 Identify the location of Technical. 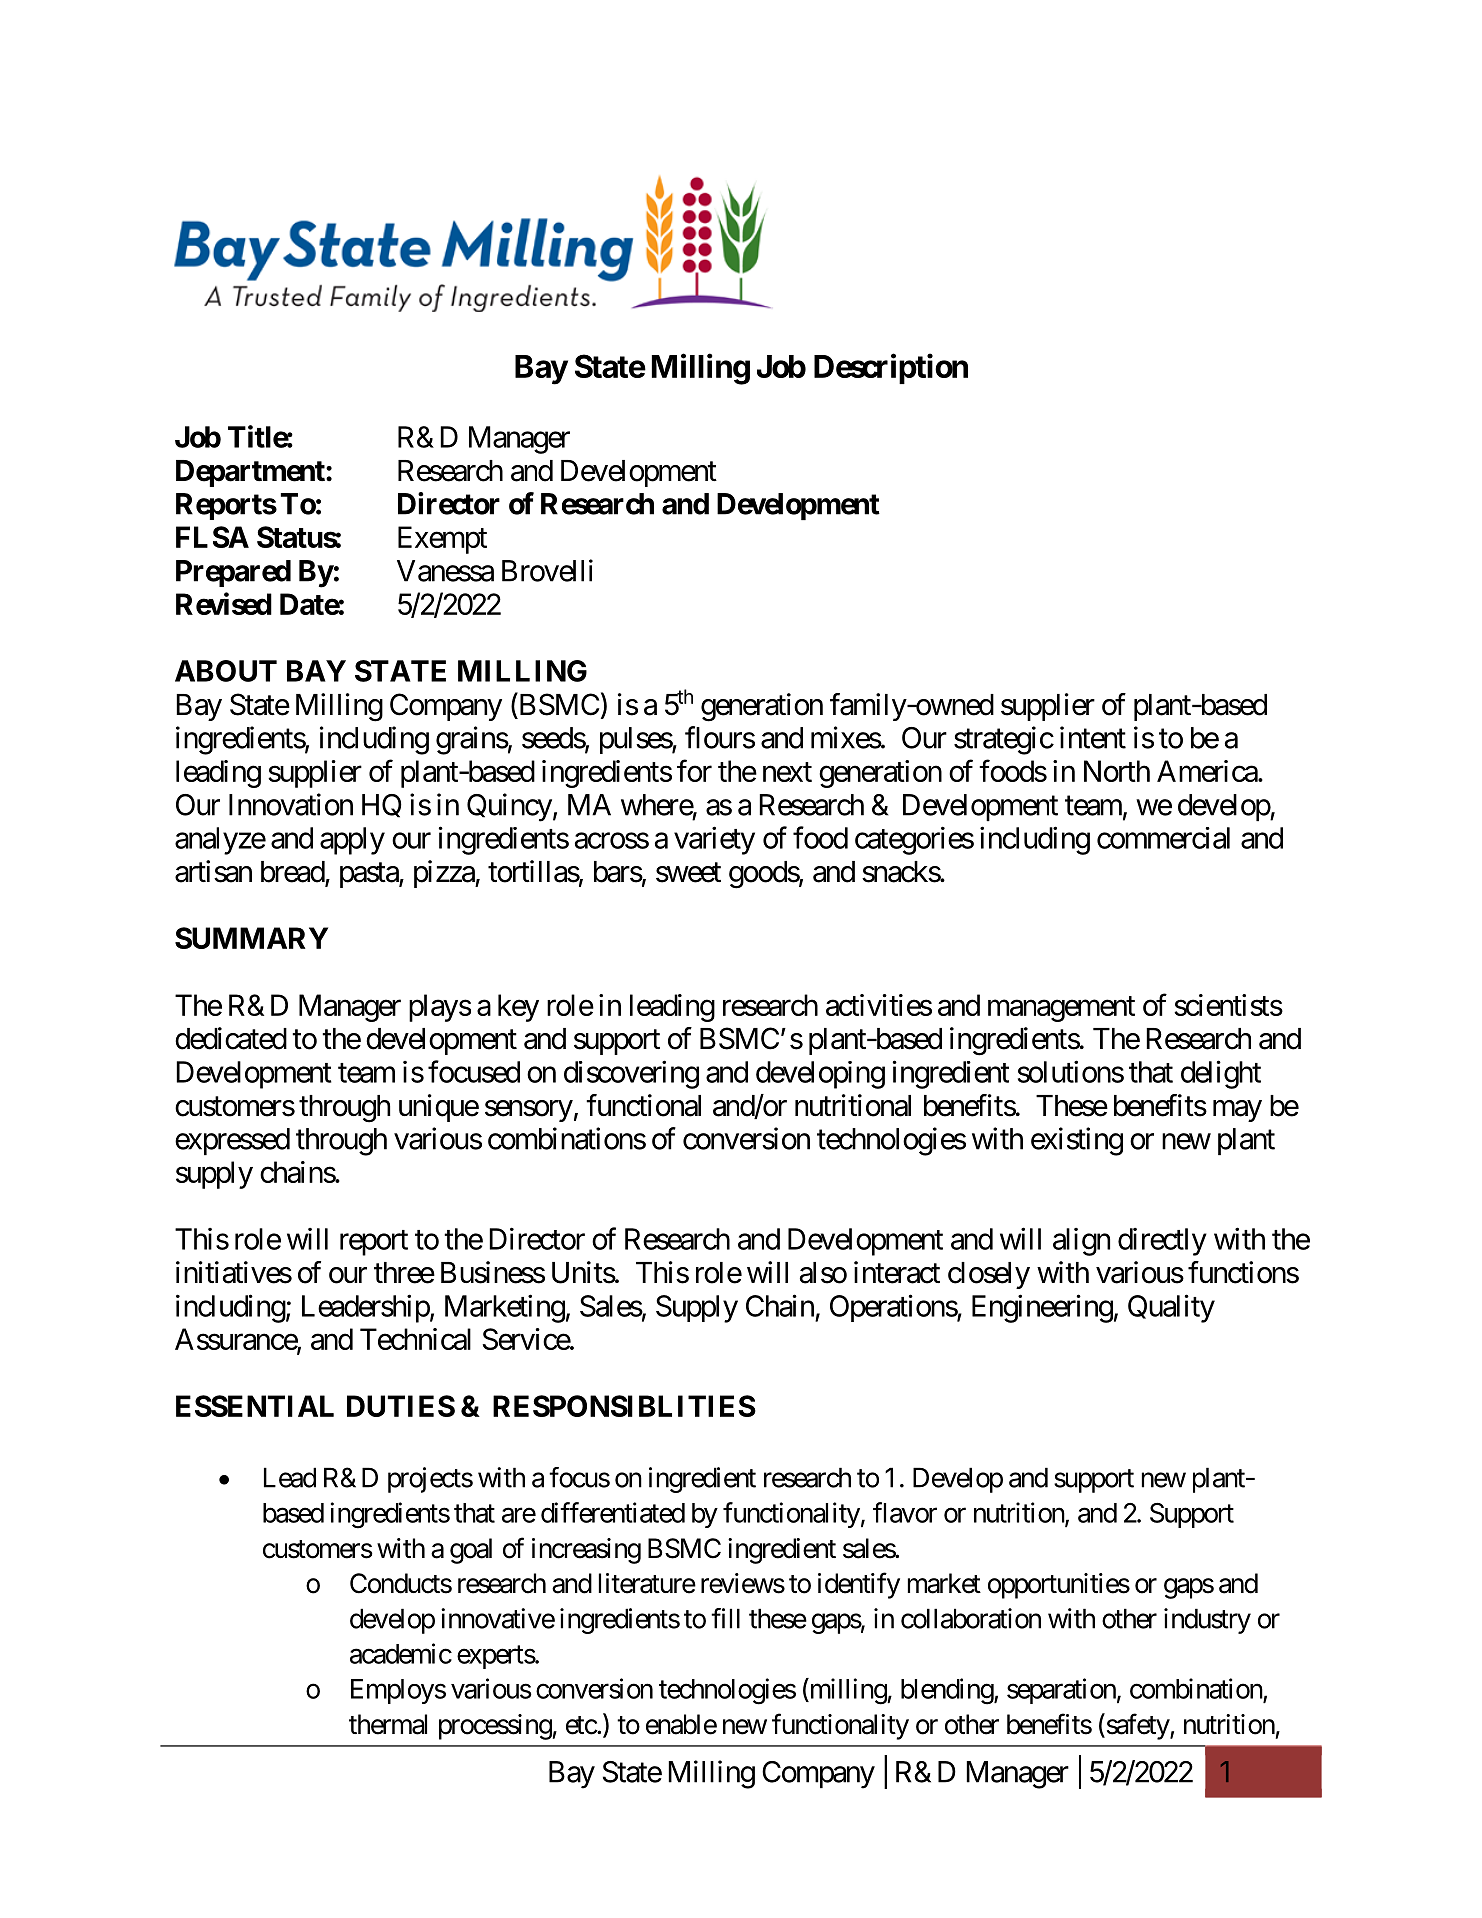
(415, 1339).
